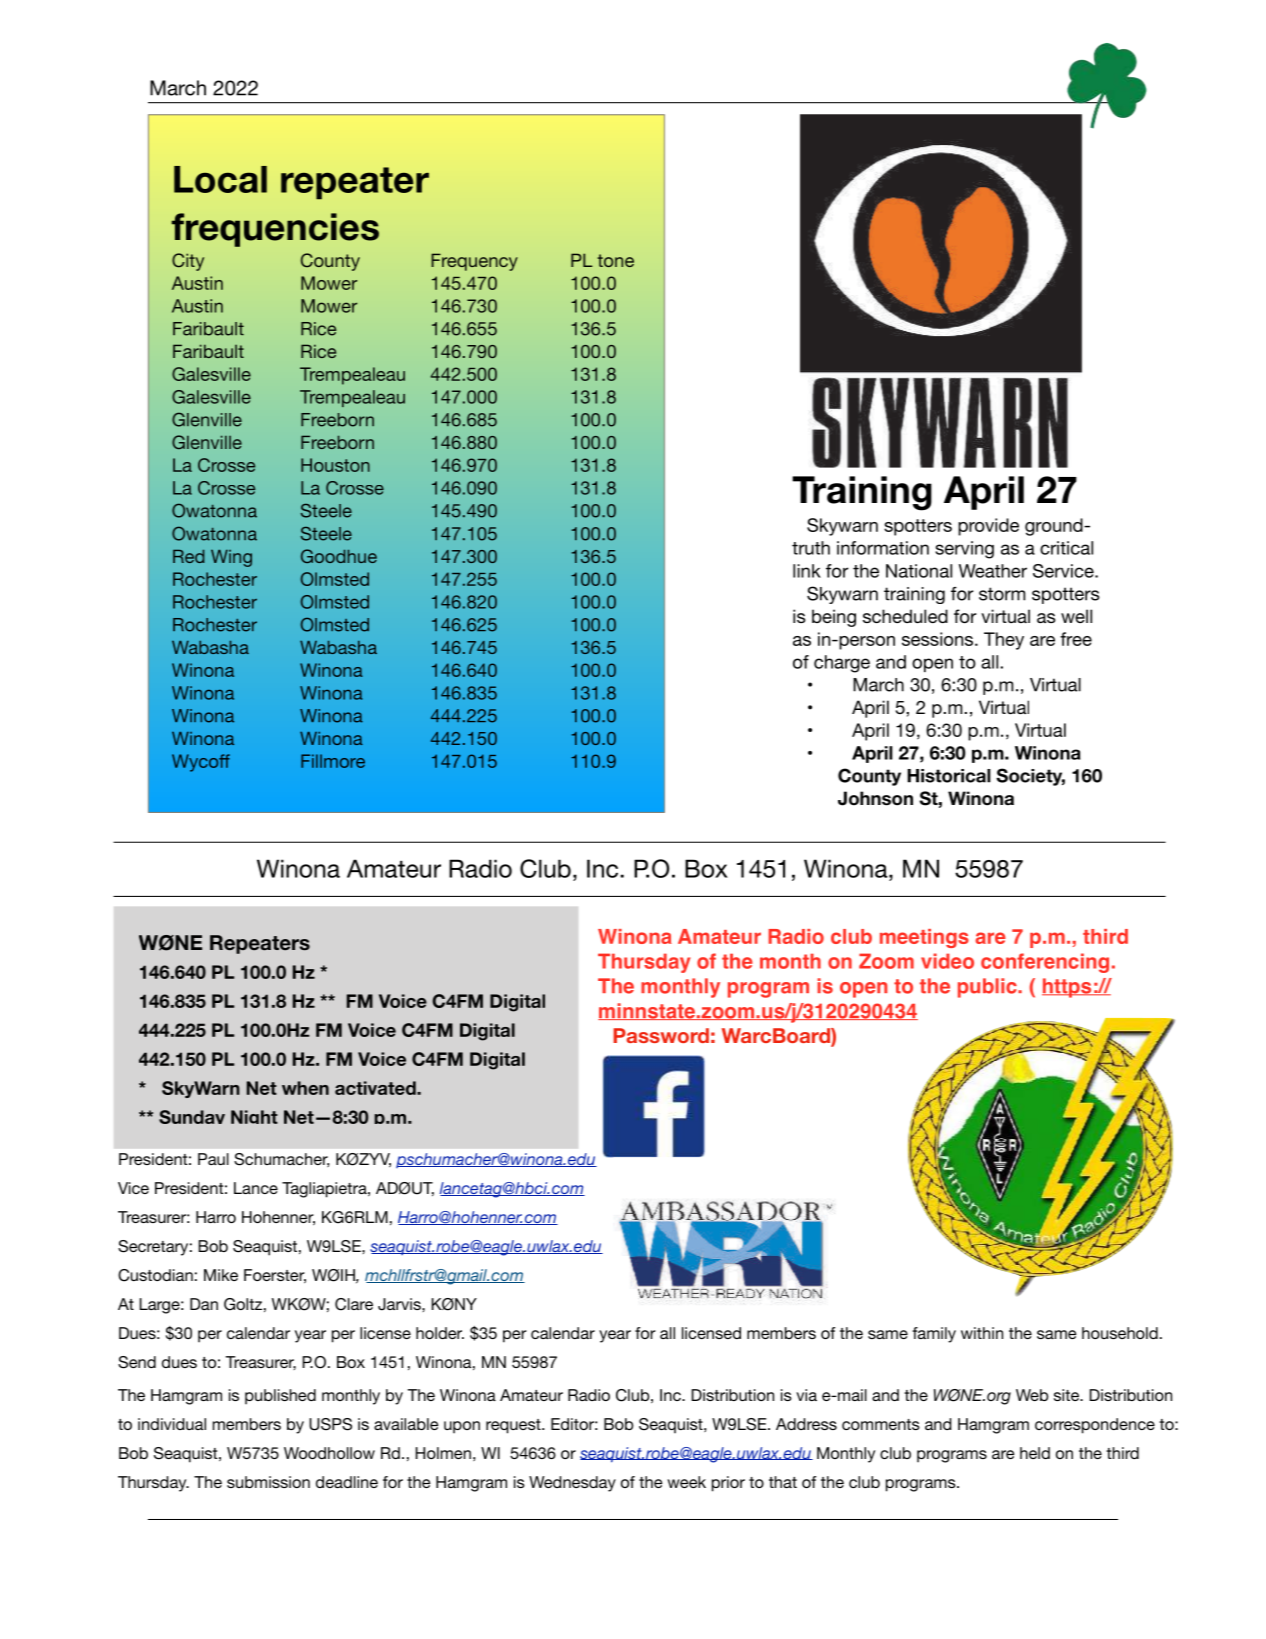 This image has height=1639, width=1266. What do you see at coordinates (1004, 641) in the image?
I see `They` at bounding box center [1004, 641].
